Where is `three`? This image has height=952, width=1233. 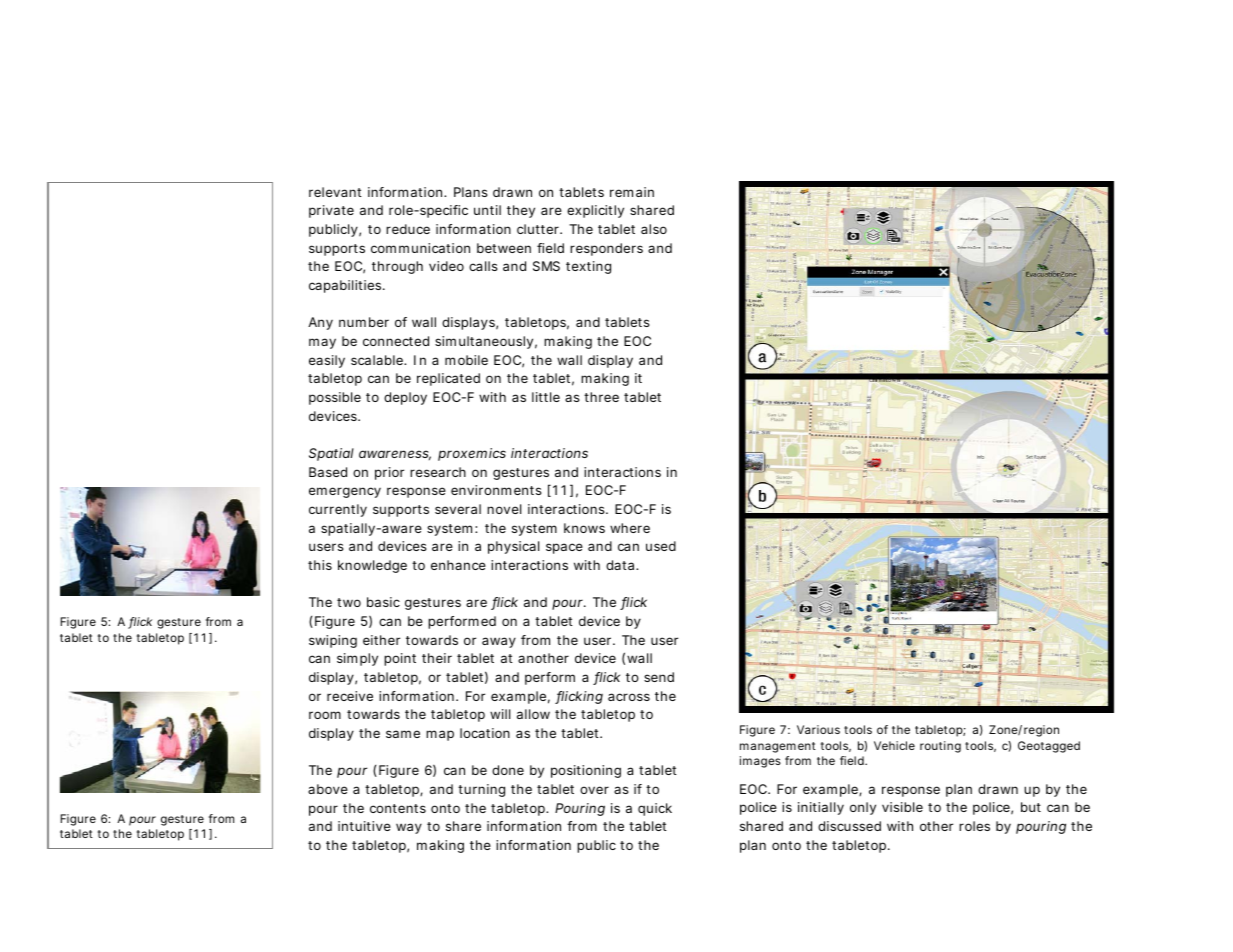
three is located at coordinates (601, 397).
